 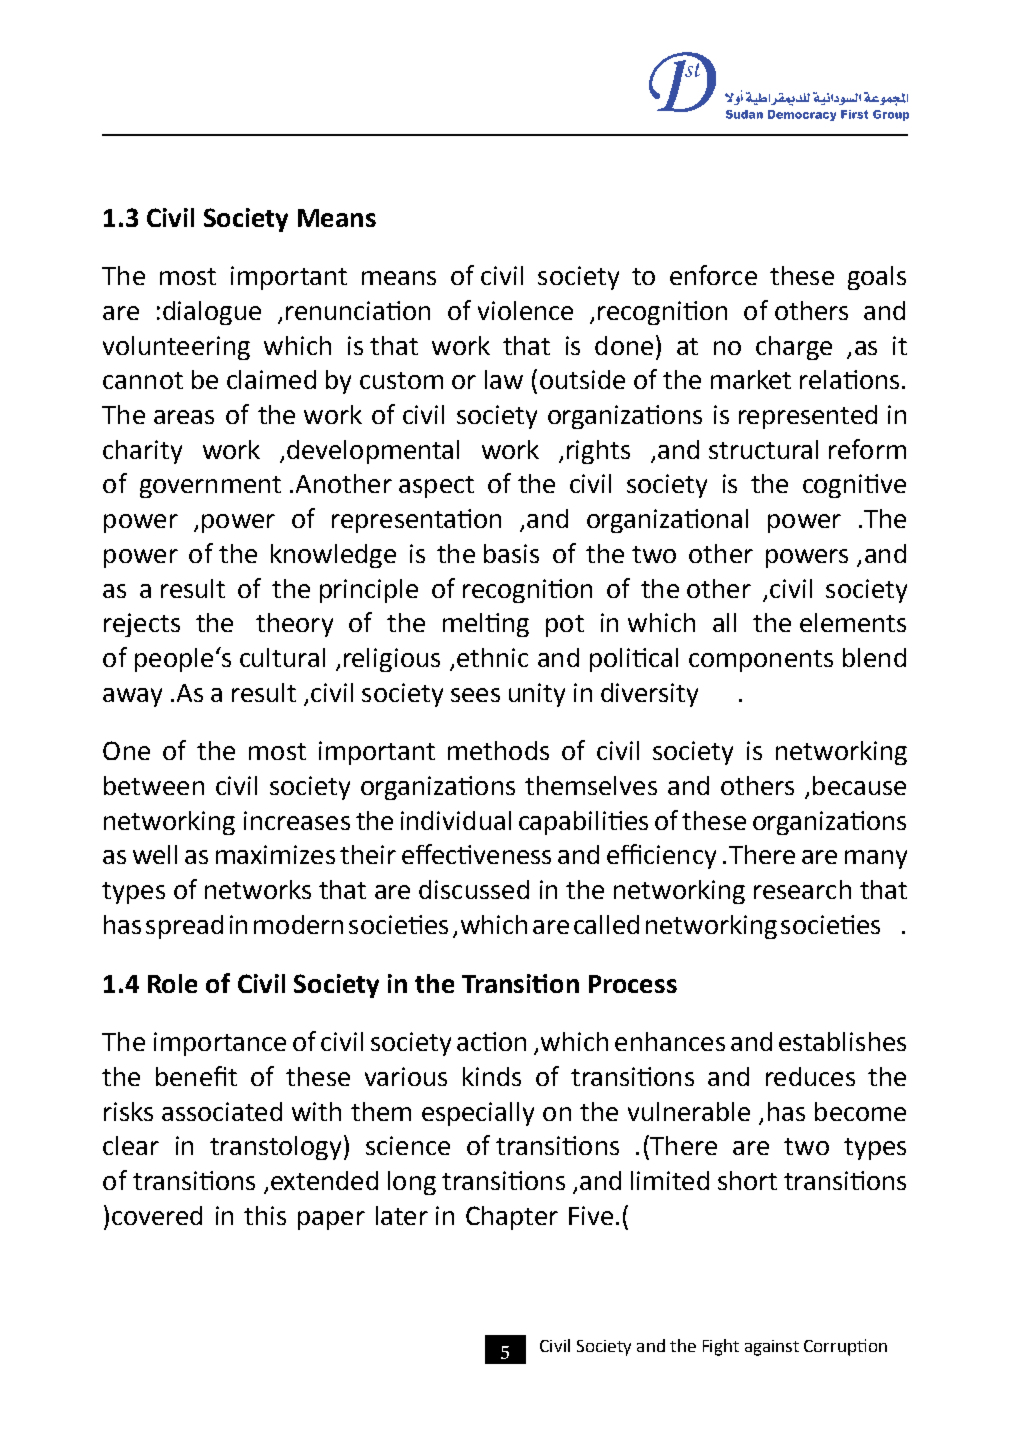 I want to click on especially, so click(x=478, y=1114).
